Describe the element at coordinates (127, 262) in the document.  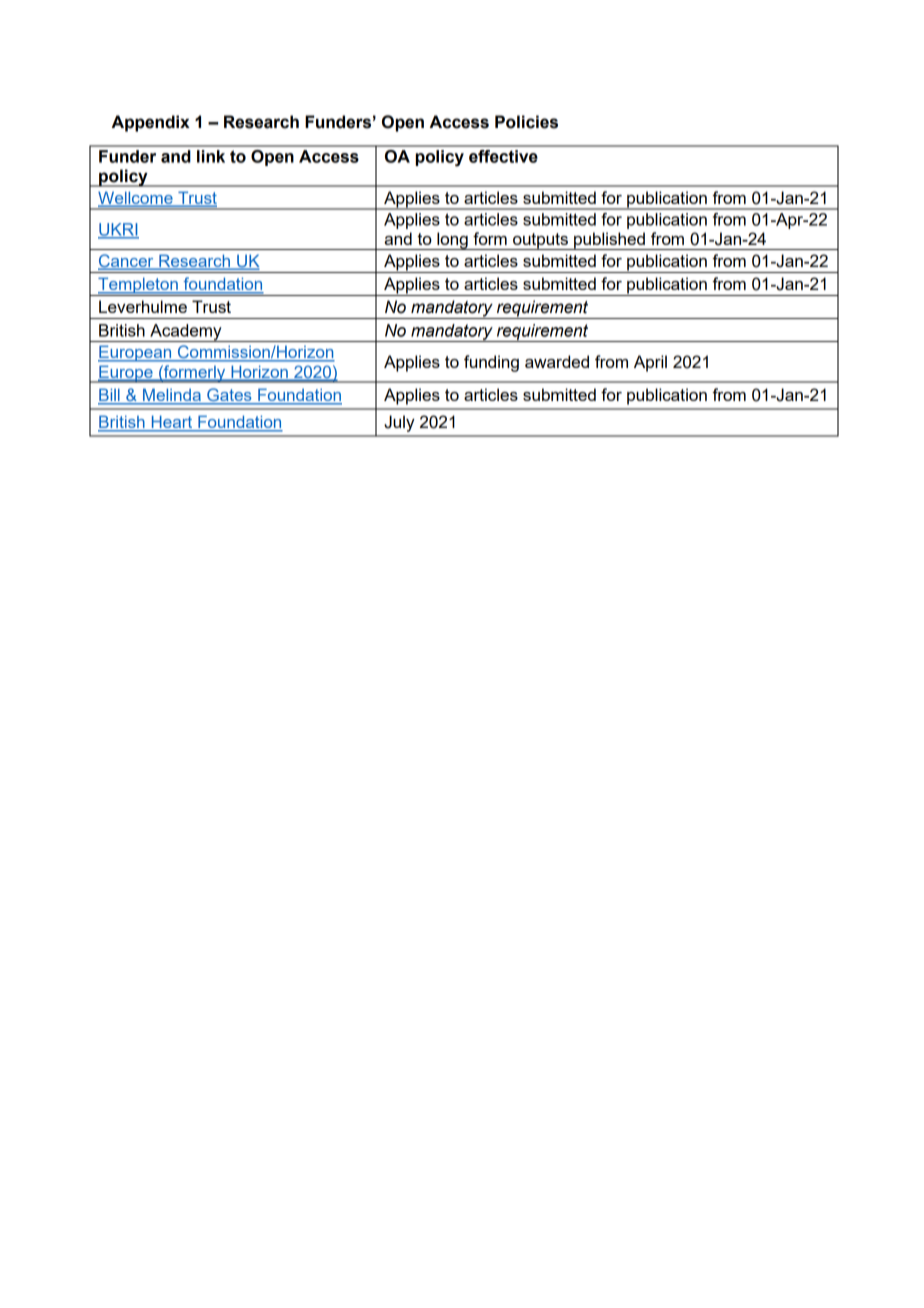
I see `Cancer` at that location.
